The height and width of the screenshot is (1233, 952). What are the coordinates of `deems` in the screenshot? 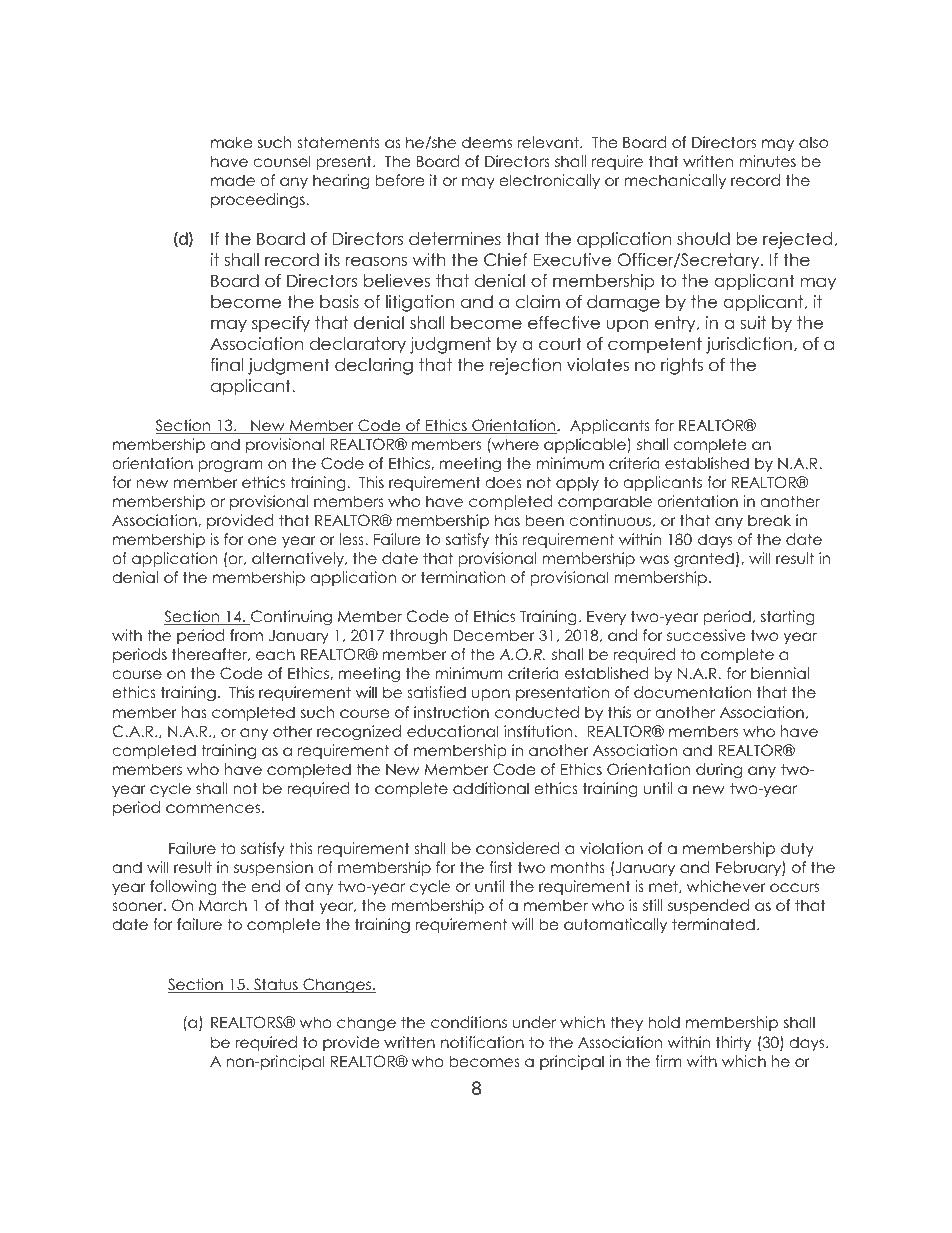 It's located at (487, 142).
